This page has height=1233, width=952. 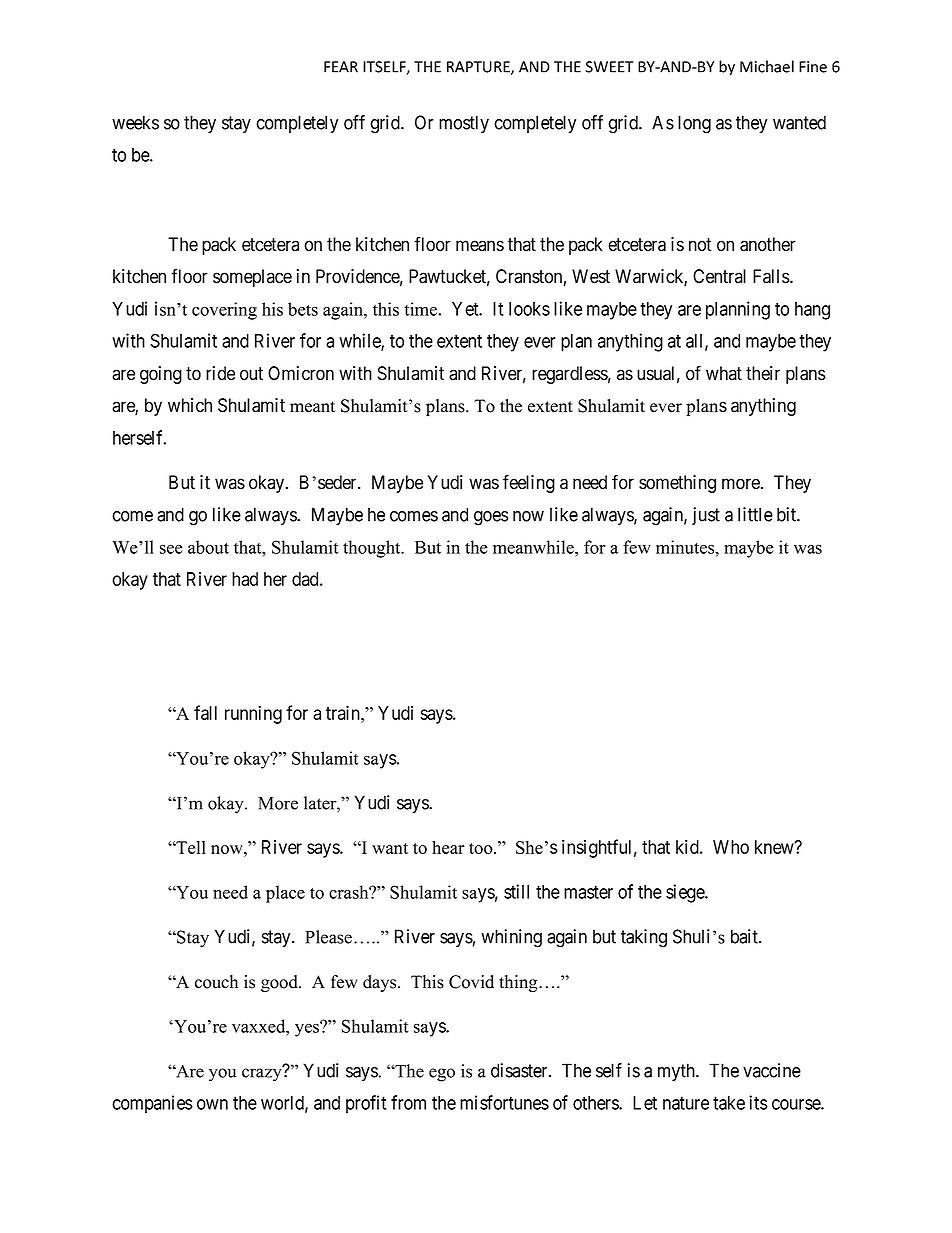 I want to click on weeks, so click(x=135, y=122).
